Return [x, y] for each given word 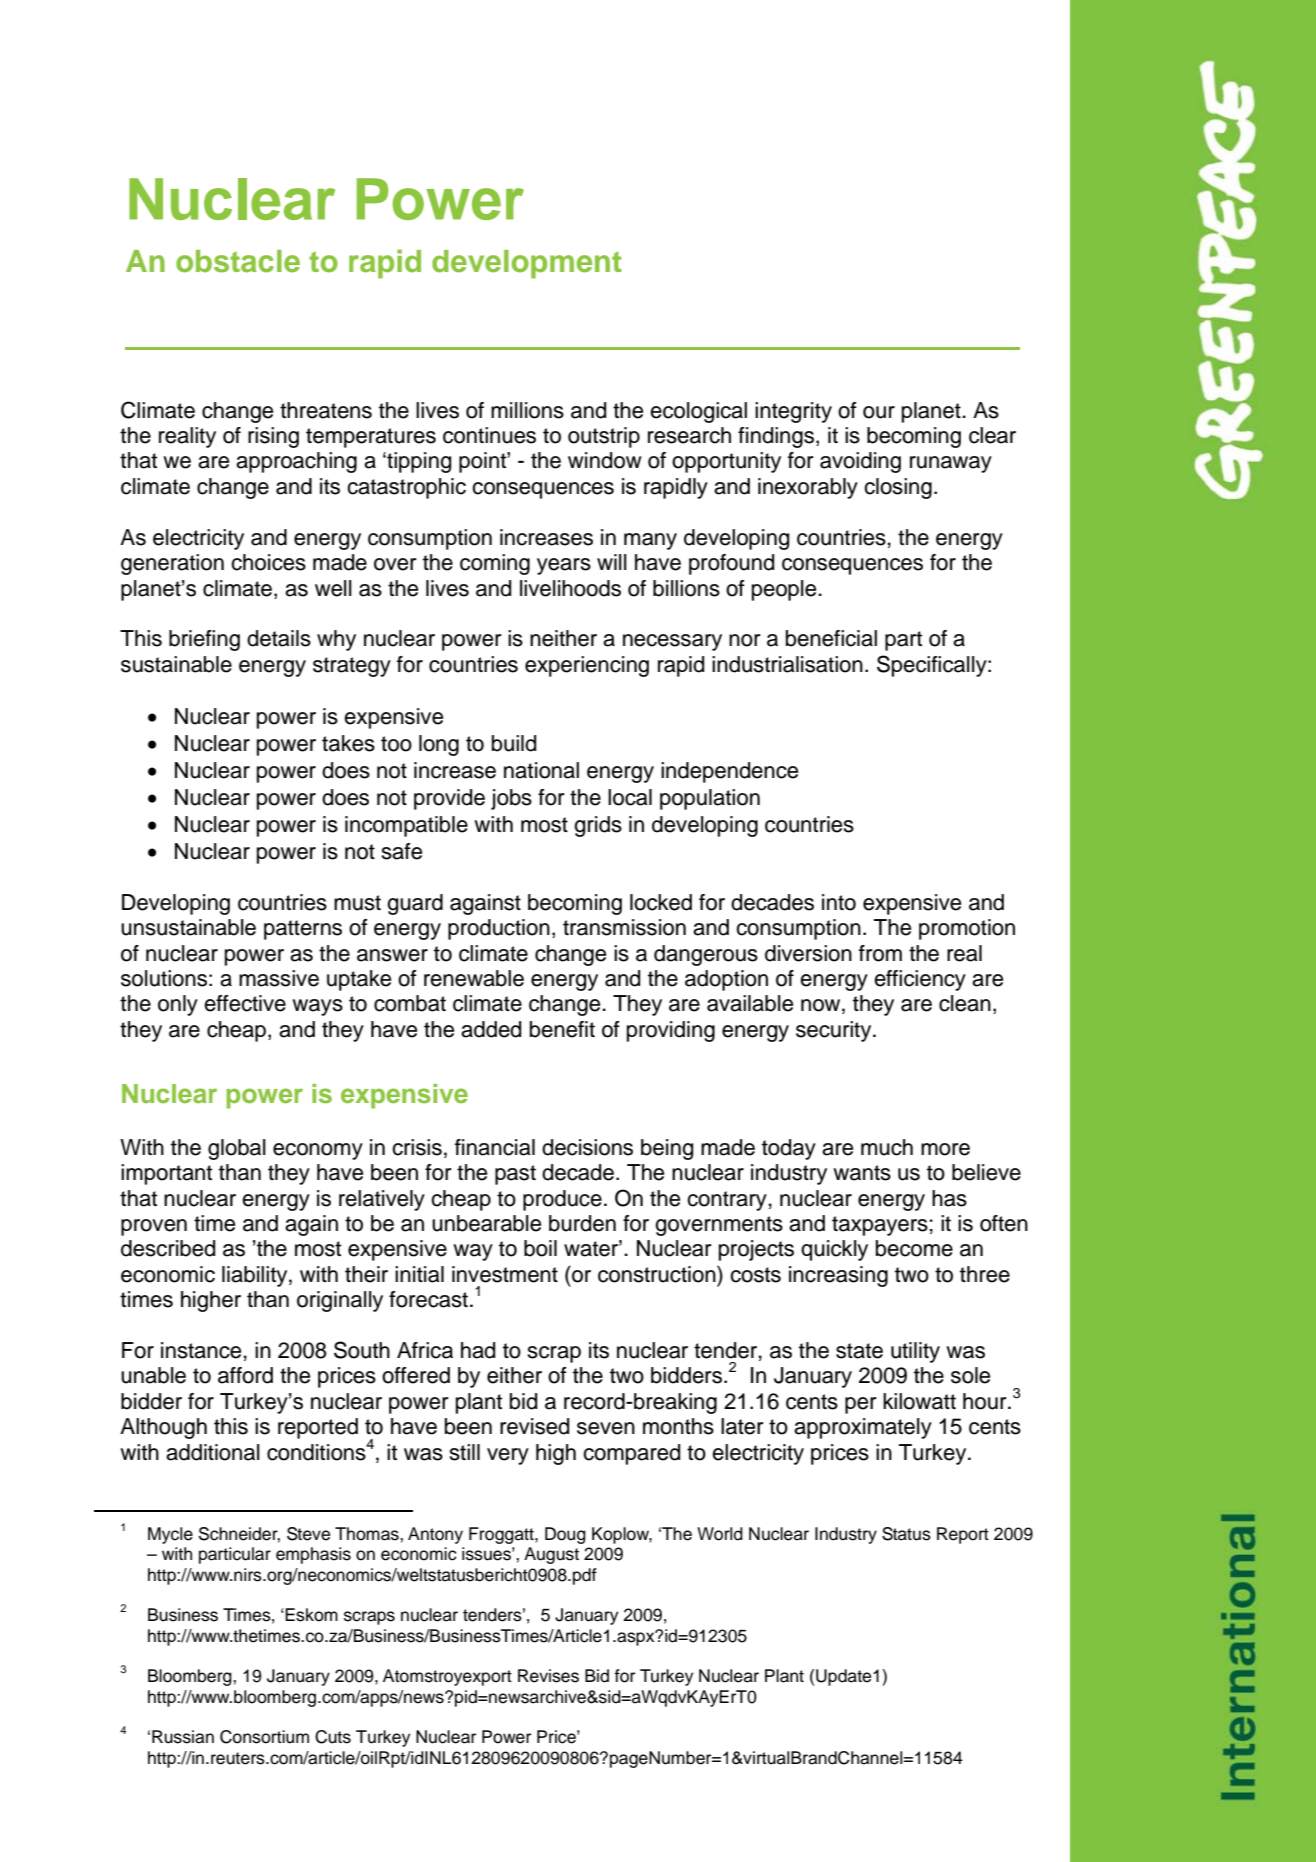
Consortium [264, 1737]
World [720, 1534]
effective [245, 1003]
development [527, 264]
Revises [548, 1676]
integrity [793, 412]
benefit [562, 1029]
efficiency [920, 980]
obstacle [238, 261]
